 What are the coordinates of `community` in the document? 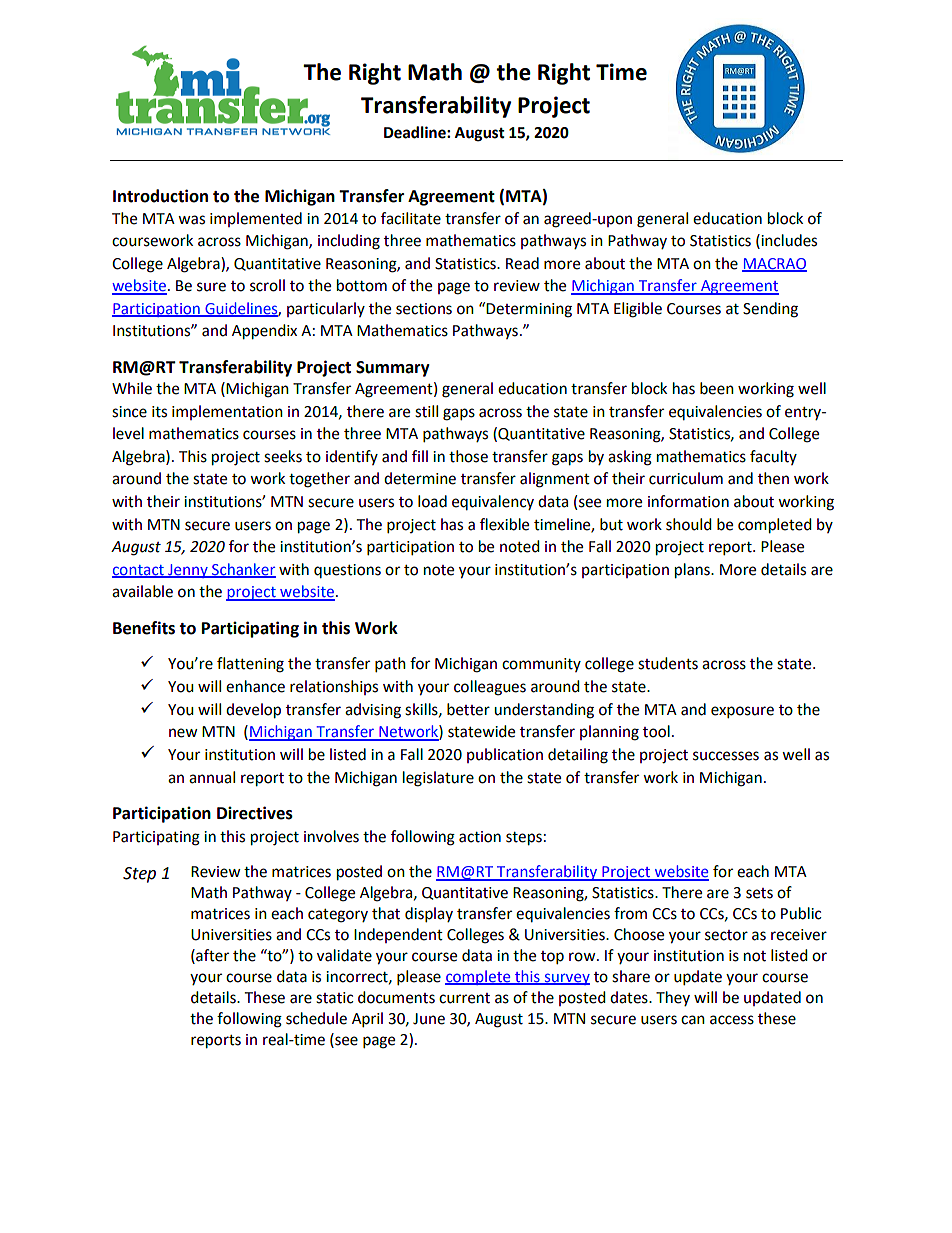 It's located at (541, 665).
